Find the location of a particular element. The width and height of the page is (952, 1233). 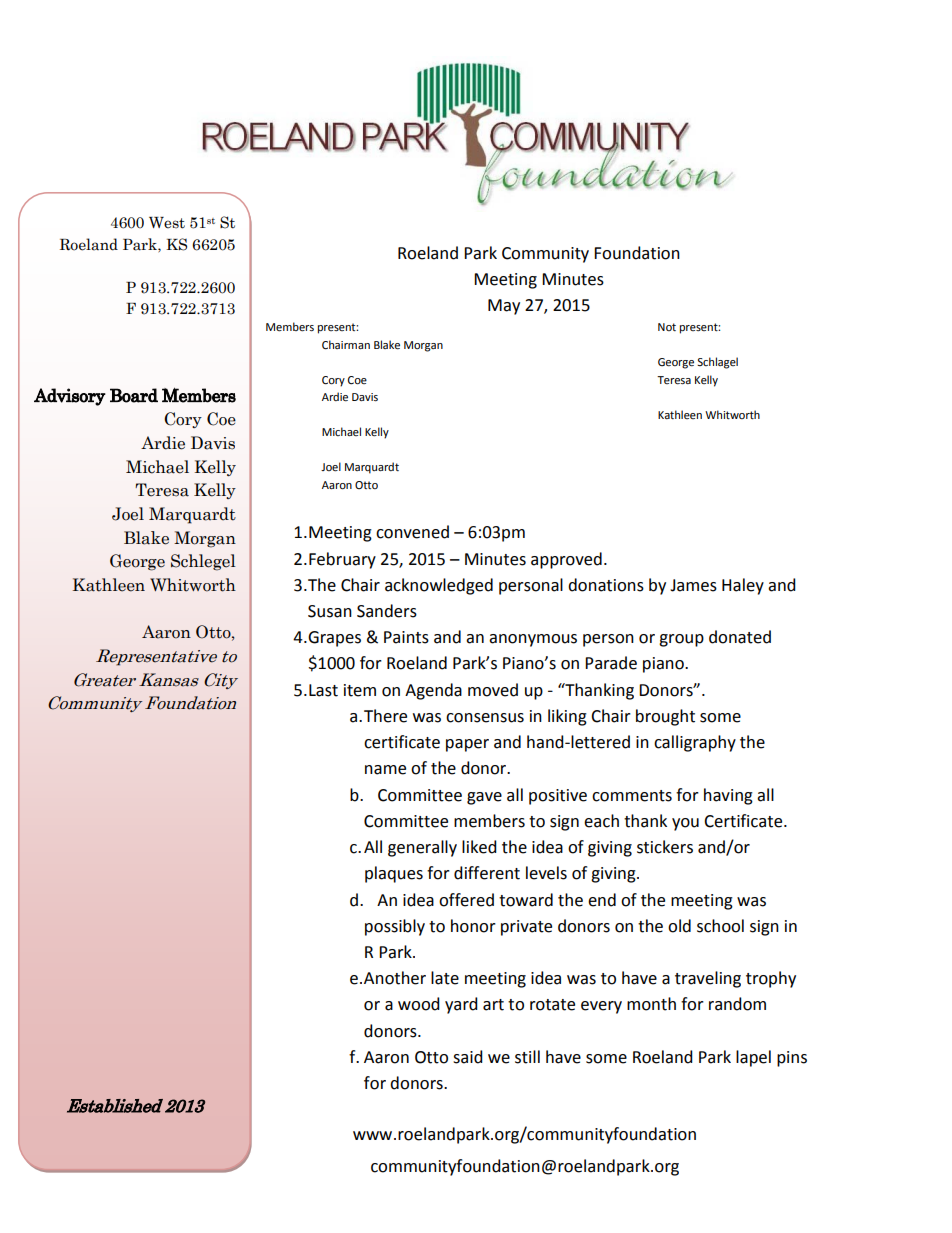

group is located at coordinates (681, 640).
